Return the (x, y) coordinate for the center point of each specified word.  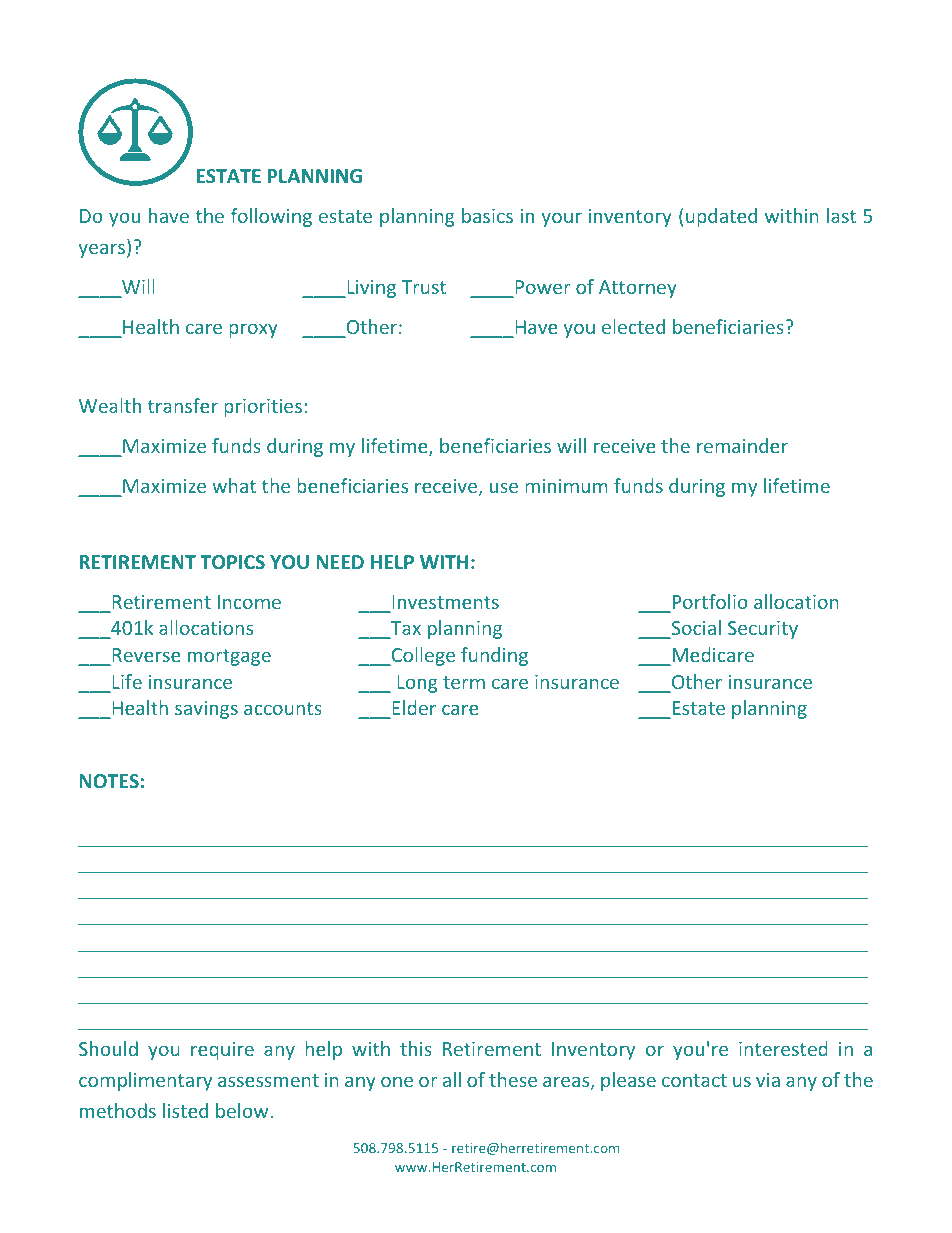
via (768, 1080)
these (513, 1079)
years (102, 250)
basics (487, 215)
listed (185, 1110)
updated (721, 217)
